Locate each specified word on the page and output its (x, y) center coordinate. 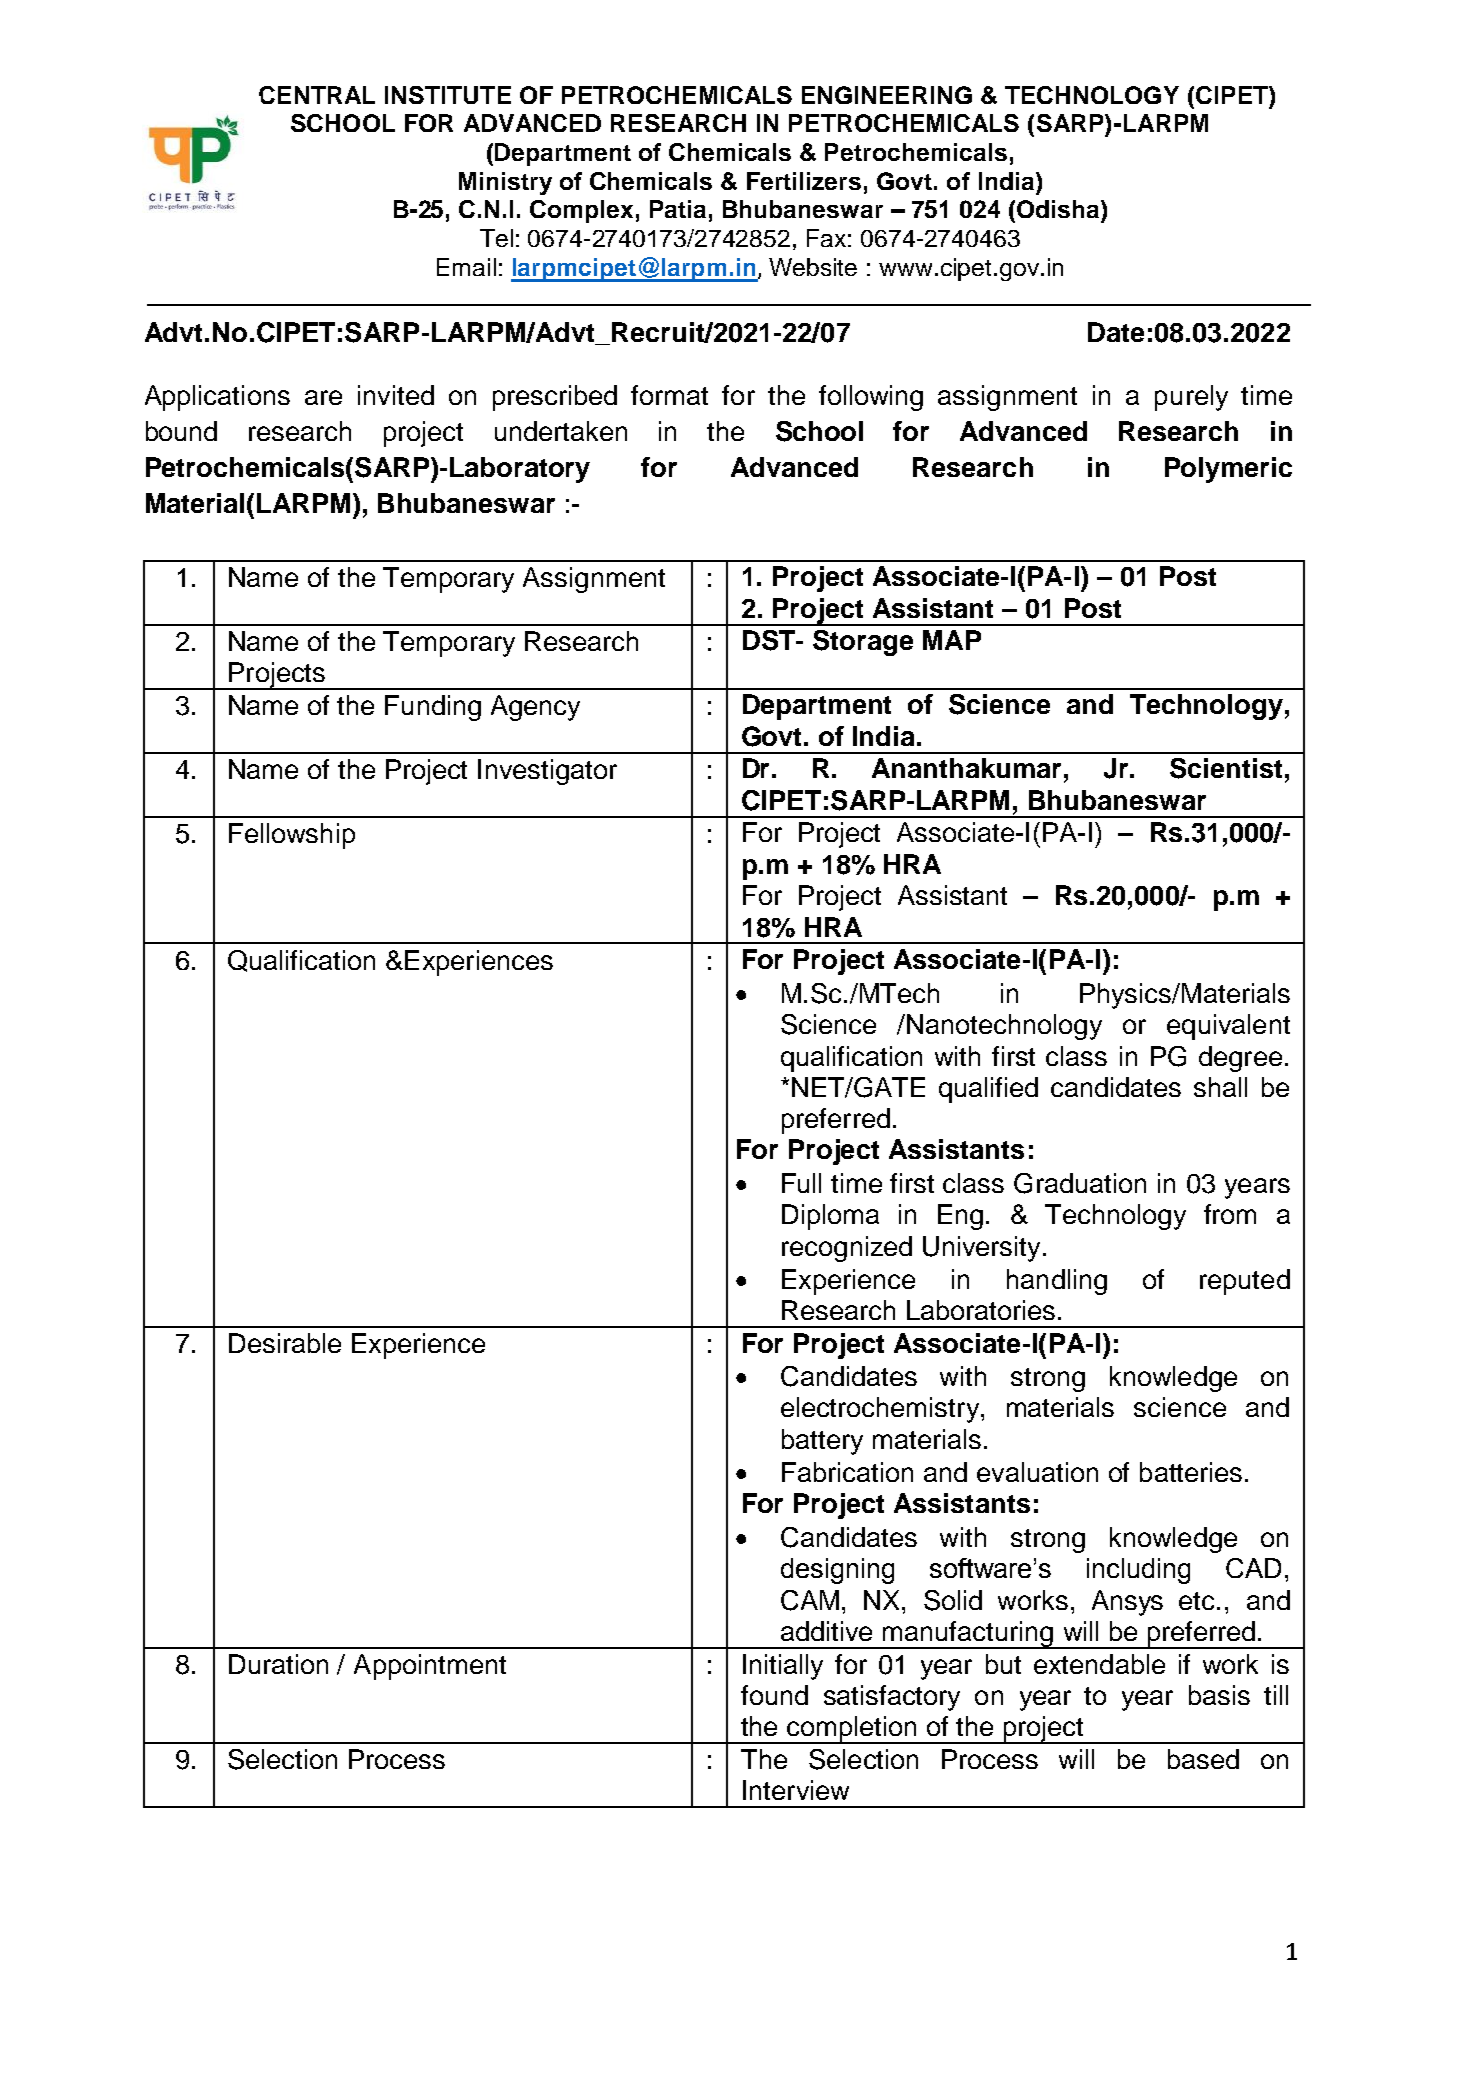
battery (822, 1442)
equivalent (1228, 1027)
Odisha (1059, 209)
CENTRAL (317, 95)
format (669, 395)
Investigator (547, 772)
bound (181, 431)
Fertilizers (804, 181)
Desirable (285, 1343)
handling (1057, 1282)
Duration (278, 1664)
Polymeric (1228, 470)
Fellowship (292, 836)
